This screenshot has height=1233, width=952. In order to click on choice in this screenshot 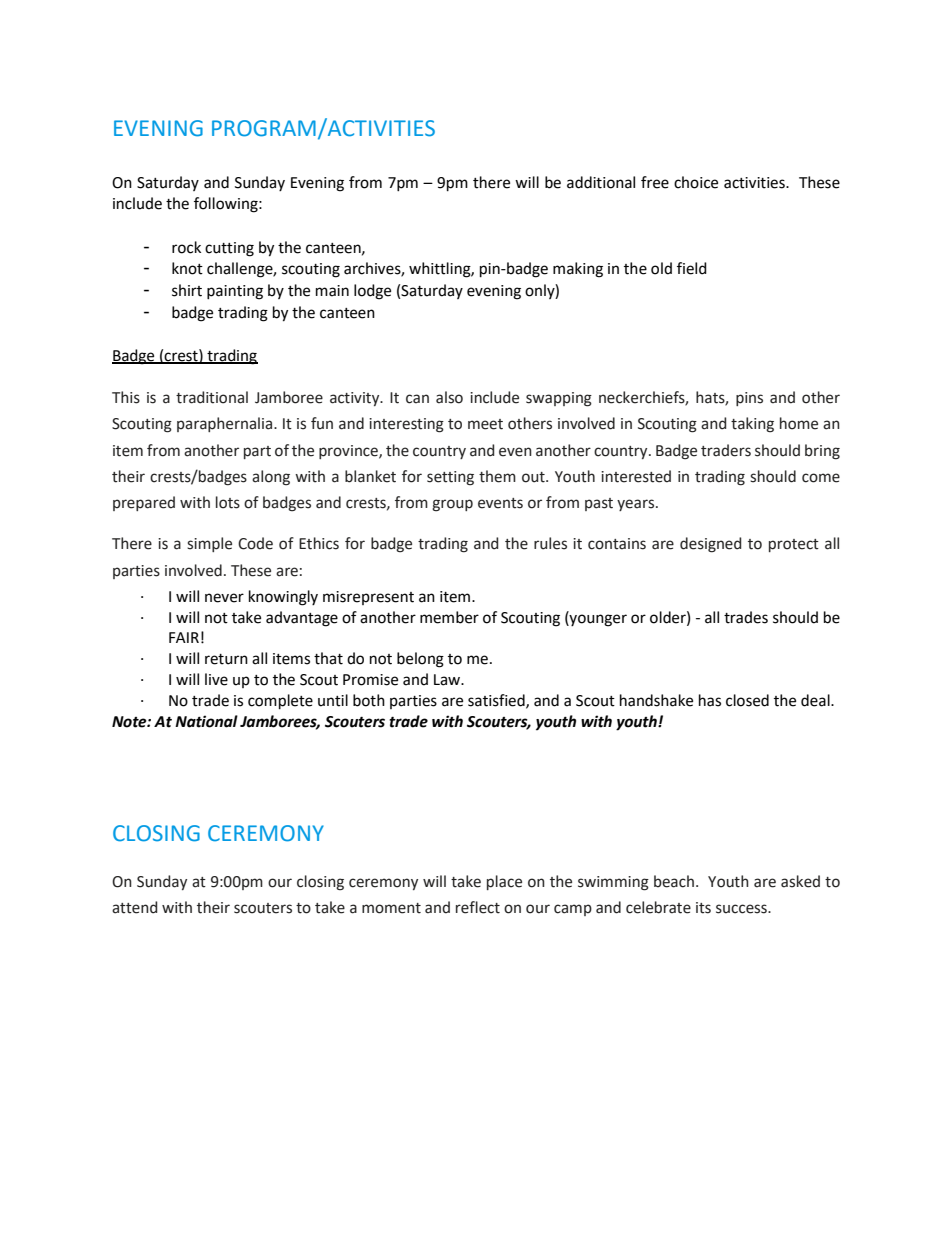, I will do `click(696, 182)`.
